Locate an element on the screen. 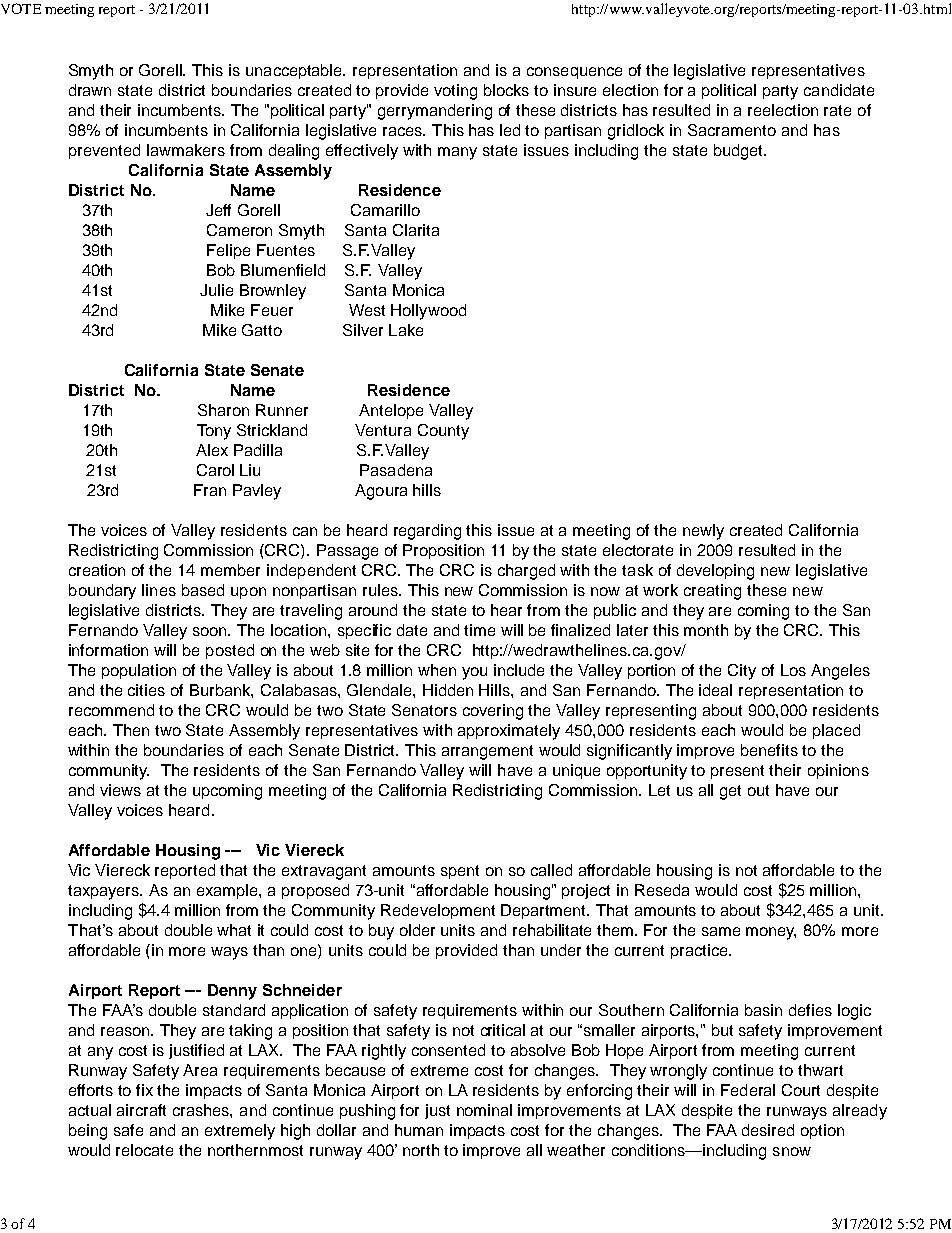 This screenshot has width=952, height=1233. voting is located at coordinates (455, 92).
